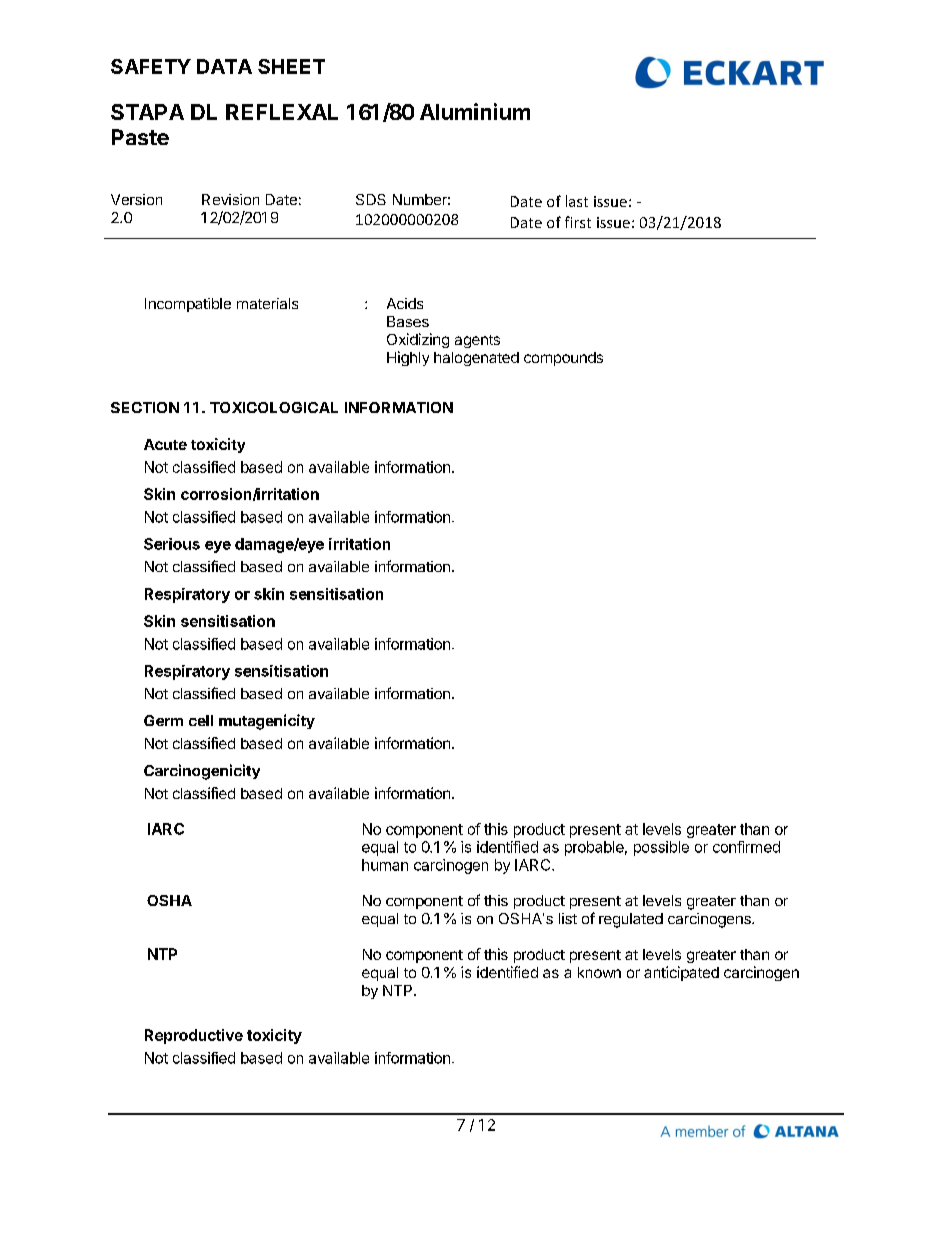  What do you see at coordinates (681, 973) in the screenshot?
I see `anticipated` at bounding box center [681, 973].
